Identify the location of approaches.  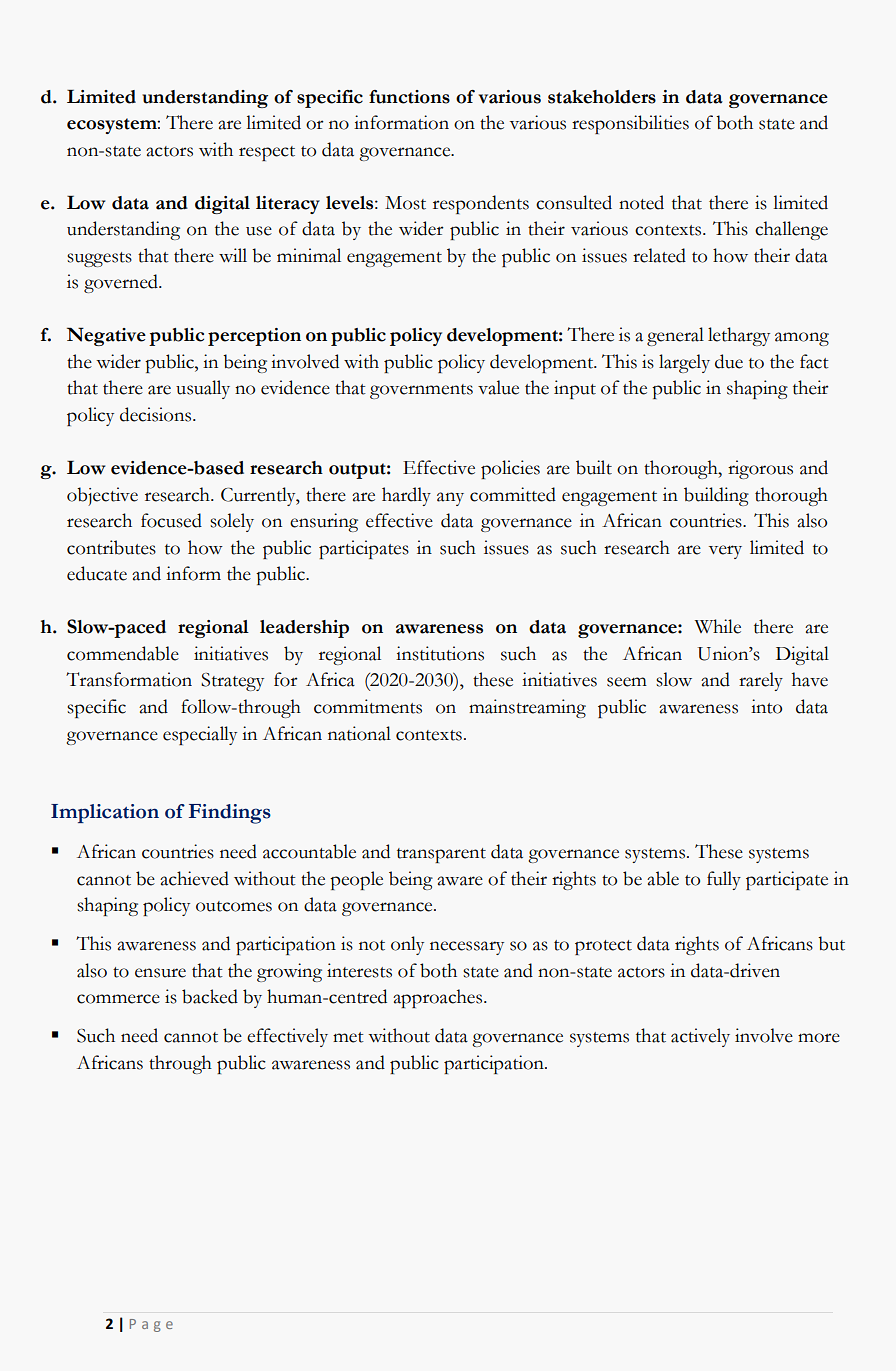
(439, 998).
